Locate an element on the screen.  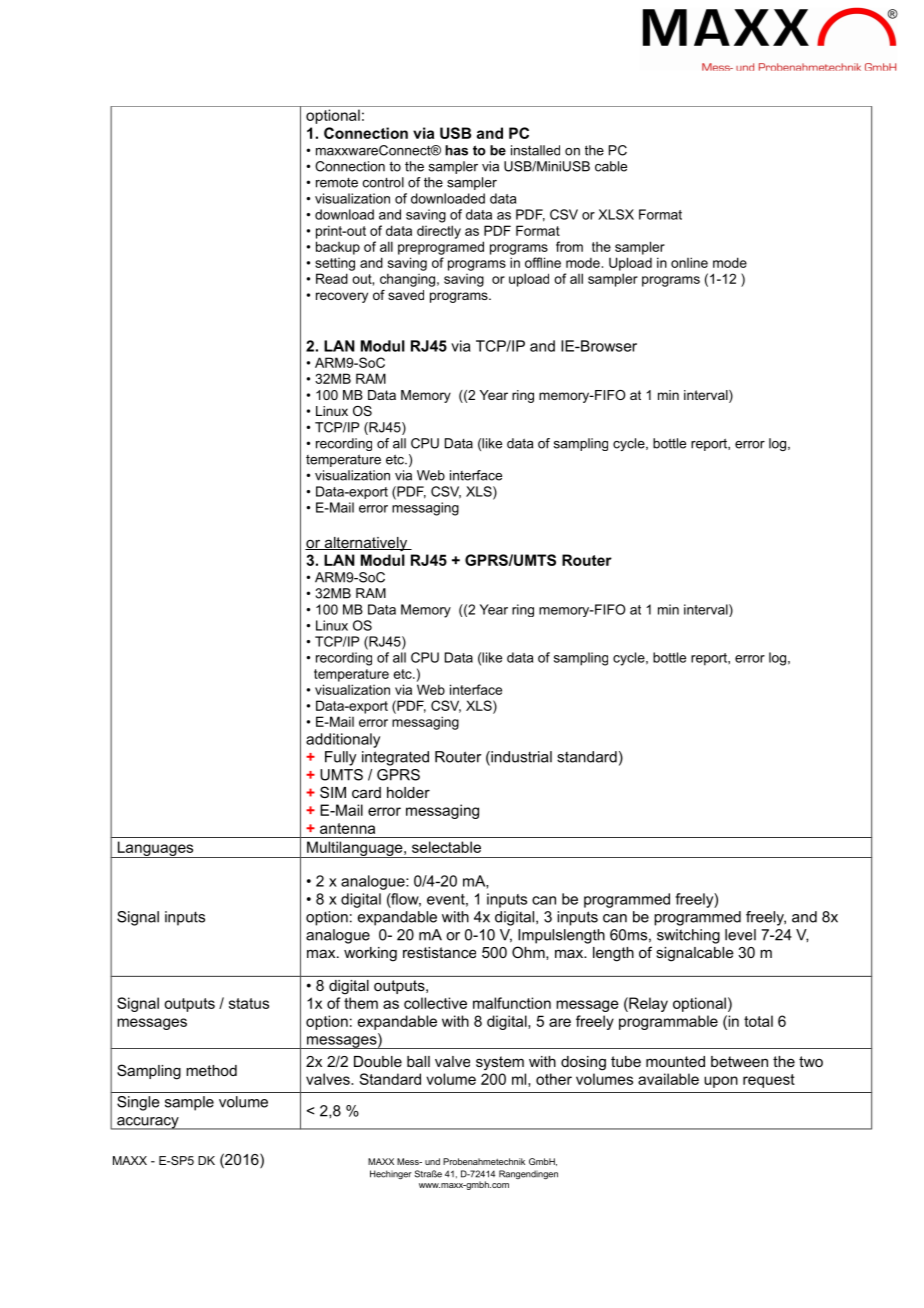
online is located at coordinates (689, 262).
